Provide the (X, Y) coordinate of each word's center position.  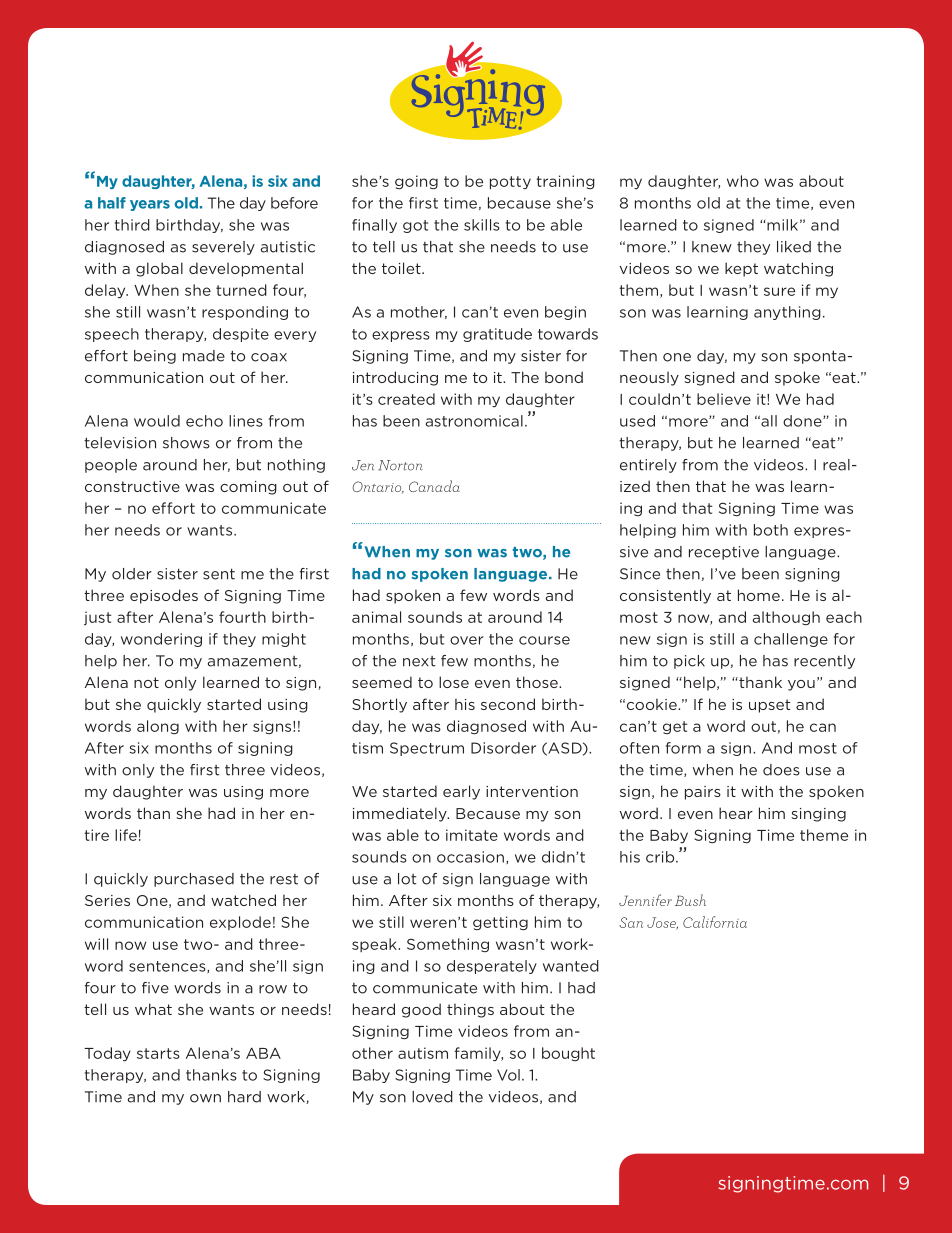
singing (818, 815)
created (406, 399)
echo (204, 421)
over (466, 640)
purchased (194, 880)
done (803, 421)
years (150, 205)
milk (782, 225)
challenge (791, 640)
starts (158, 1053)
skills (482, 225)
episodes (164, 596)
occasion (470, 857)
